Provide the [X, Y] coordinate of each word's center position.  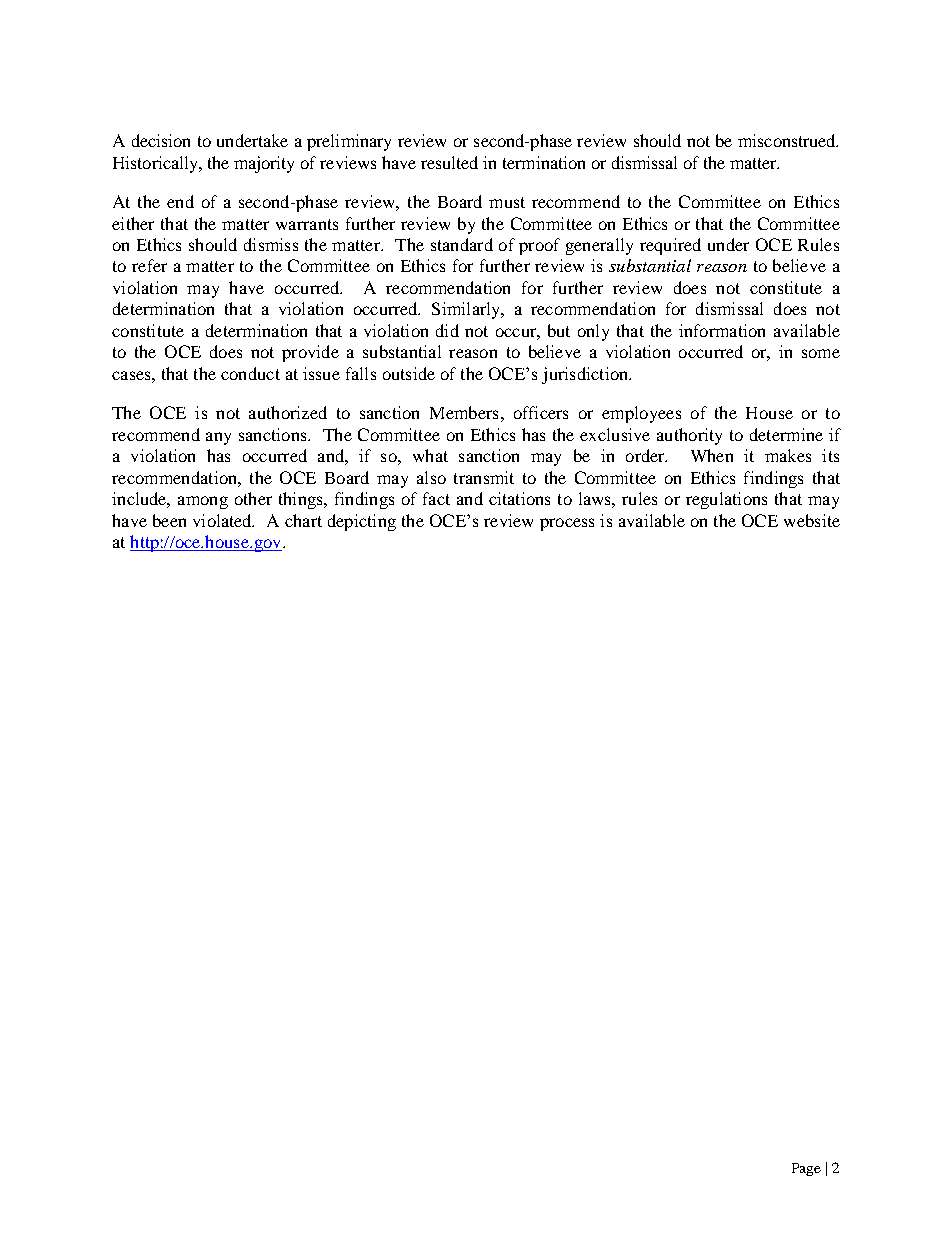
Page [806, 1169]
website [812, 520]
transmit [484, 477]
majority [264, 164]
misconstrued [788, 140]
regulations [726, 500]
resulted [449, 162]
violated [223, 520]
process [567, 524]
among [203, 502]
